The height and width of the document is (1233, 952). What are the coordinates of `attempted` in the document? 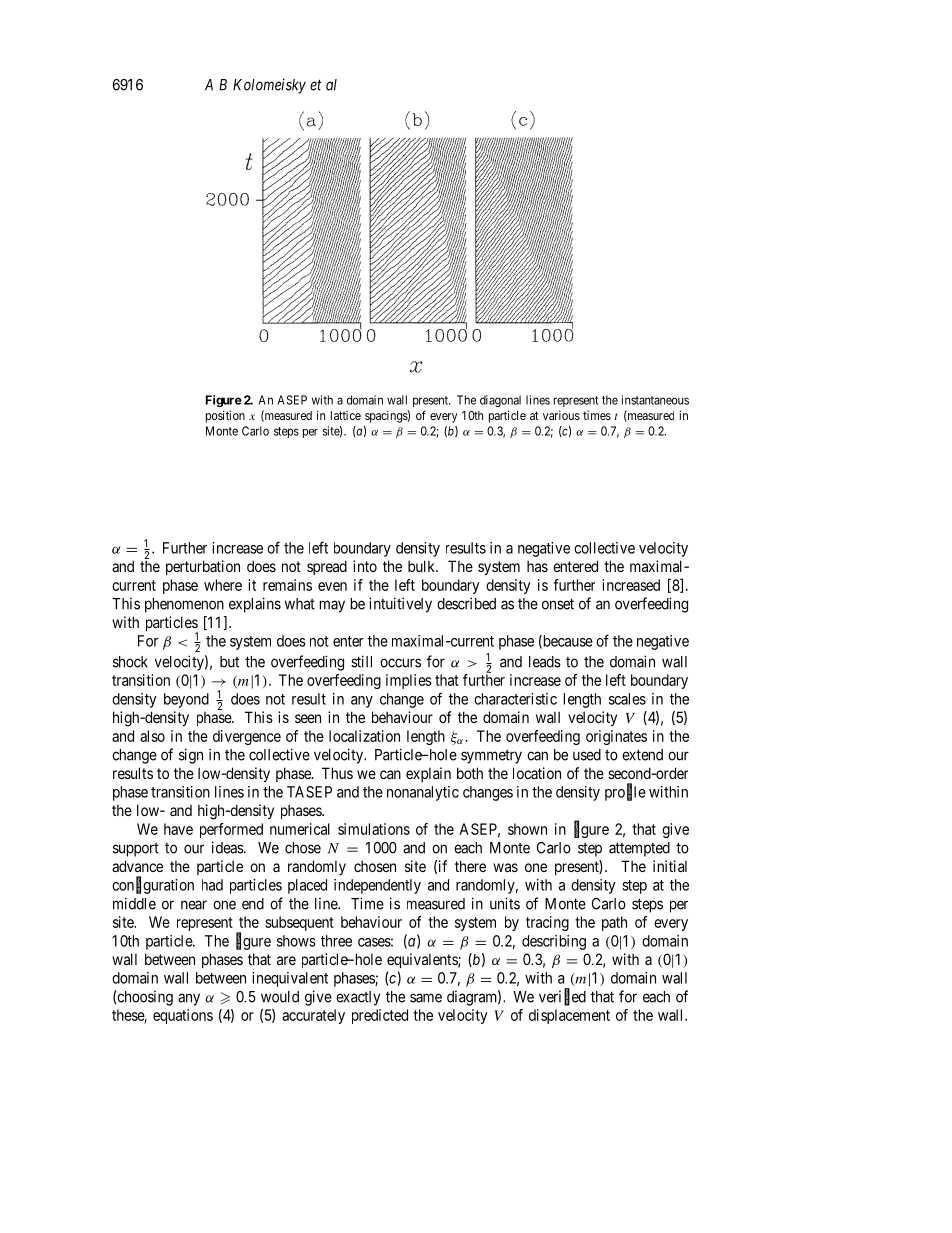 It's located at (639, 849).
